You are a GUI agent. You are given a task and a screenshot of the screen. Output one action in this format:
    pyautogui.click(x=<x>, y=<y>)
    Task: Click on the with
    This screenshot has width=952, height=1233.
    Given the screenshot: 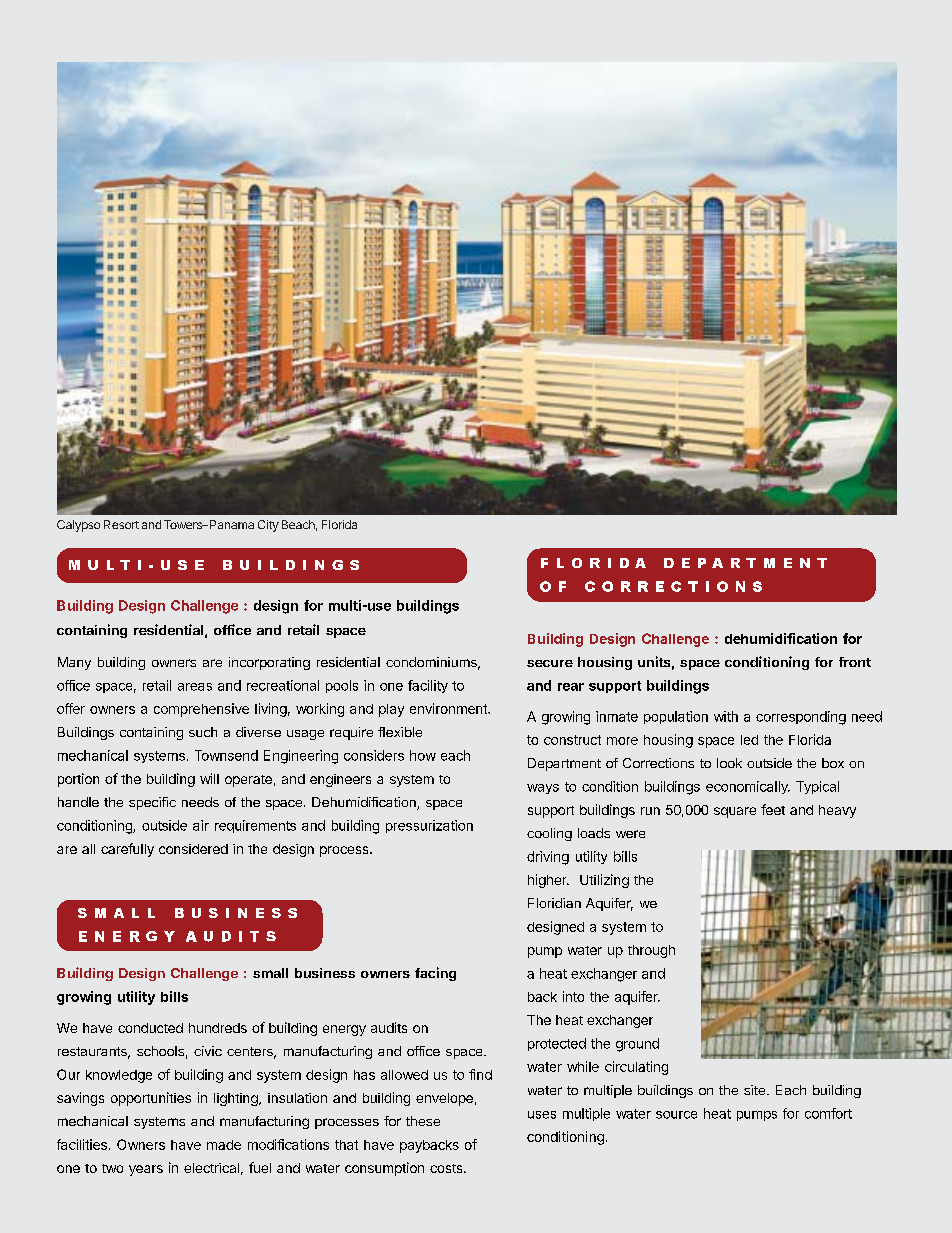 What is the action you would take?
    pyautogui.click(x=726, y=716)
